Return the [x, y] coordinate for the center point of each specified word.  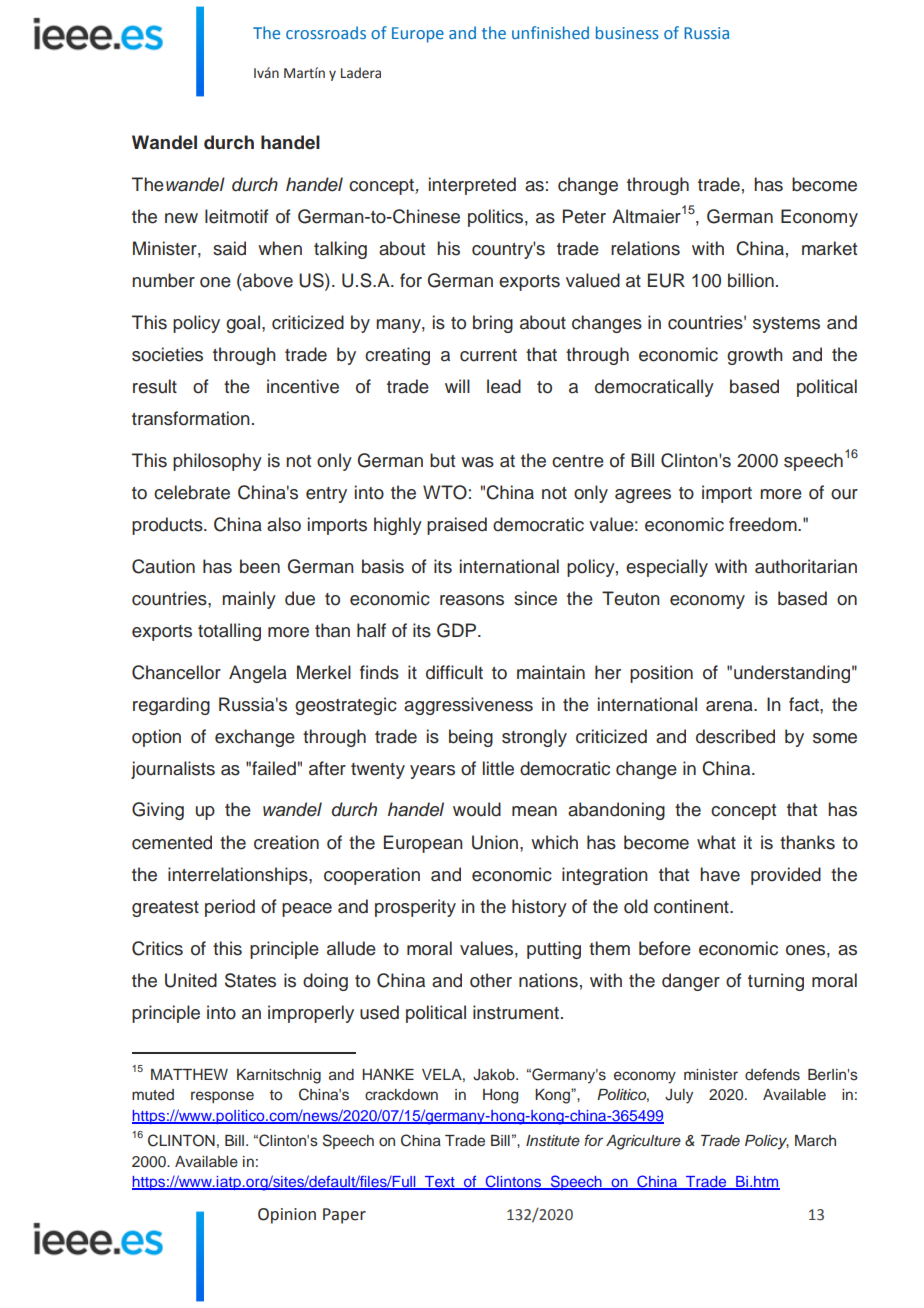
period [230, 908]
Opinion [287, 1216]
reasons [472, 600]
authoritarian [806, 566]
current [488, 355]
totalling [229, 632]
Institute [553, 1141]
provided [786, 876]
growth [755, 356]
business [627, 32]
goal [243, 324]
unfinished [550, 32]
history [539, 908]
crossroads [326, 32]
